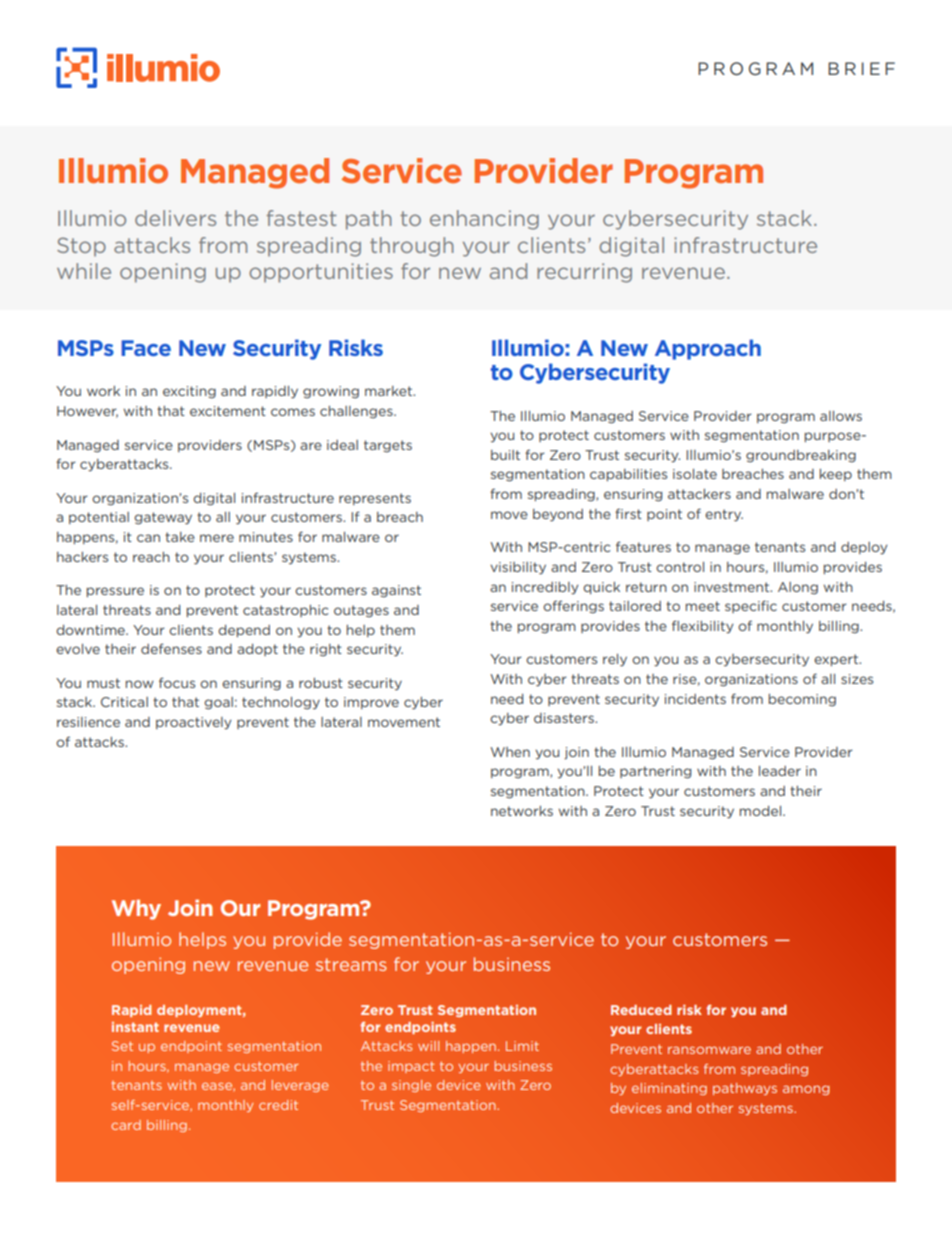 The height and width of the screenshot is (1233, 952). Describe the element at coordinates (411, 1086) in the screenshot. I see `single` at that location.
